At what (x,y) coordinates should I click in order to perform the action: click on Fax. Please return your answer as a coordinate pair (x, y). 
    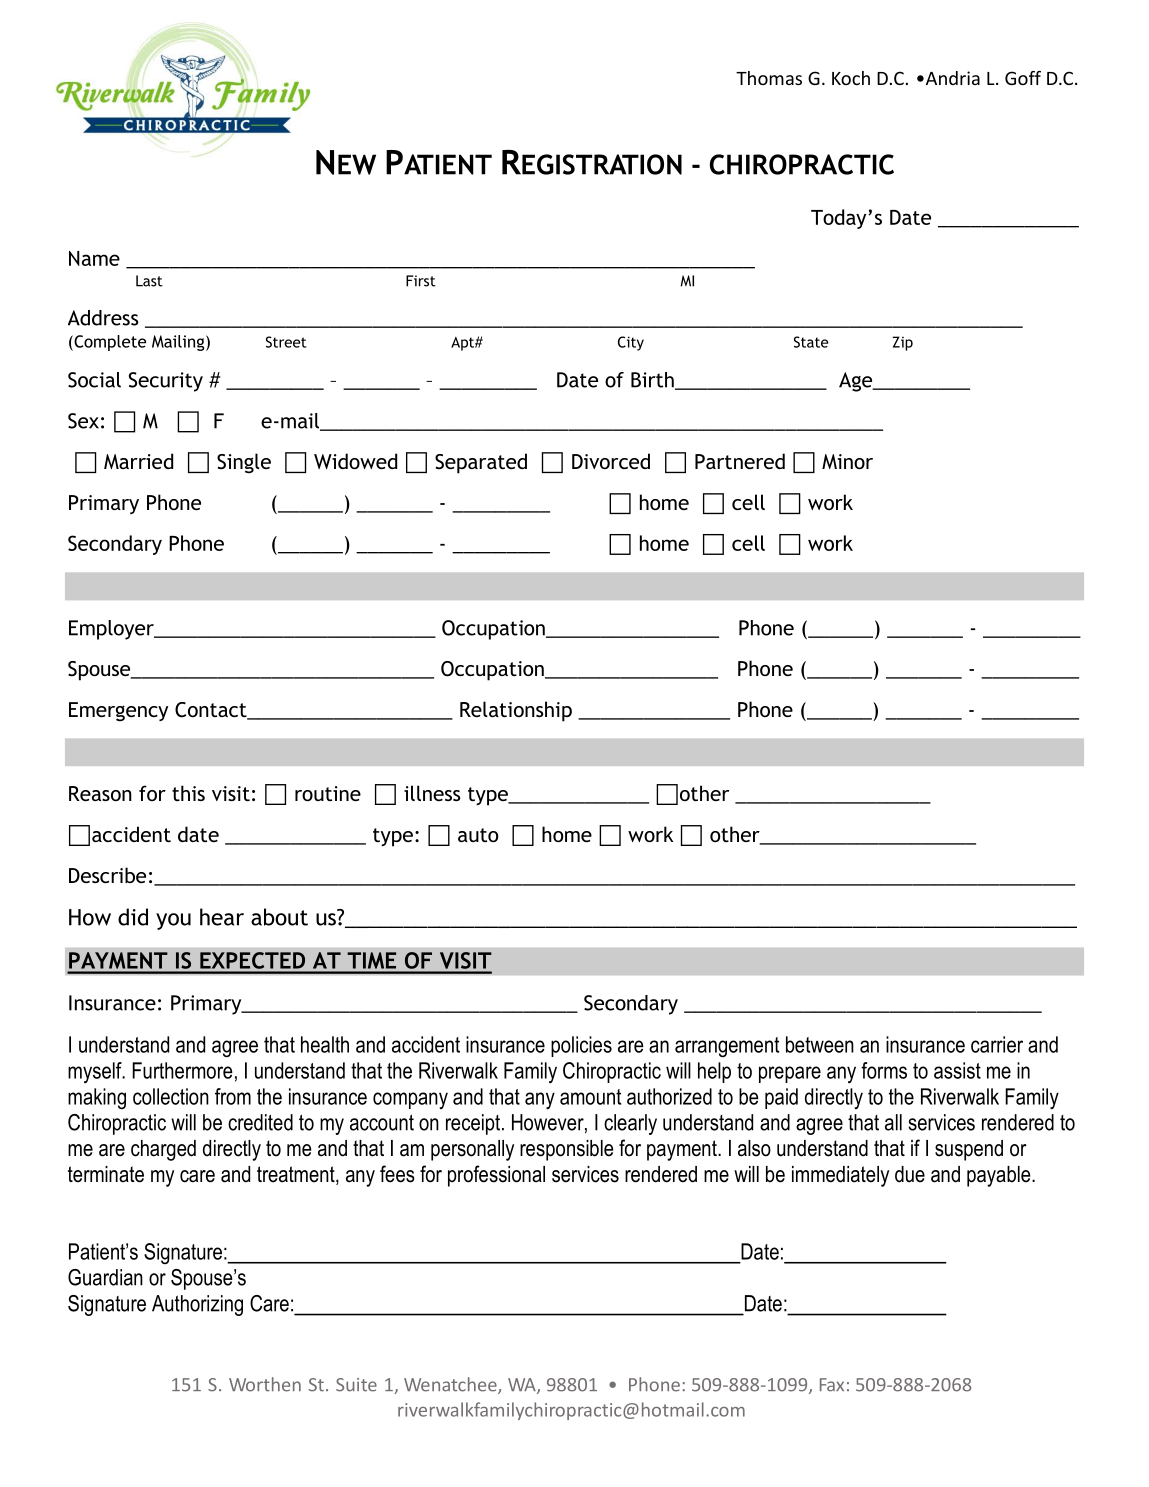
    Looking at the image, I should click on (832, 1385).
